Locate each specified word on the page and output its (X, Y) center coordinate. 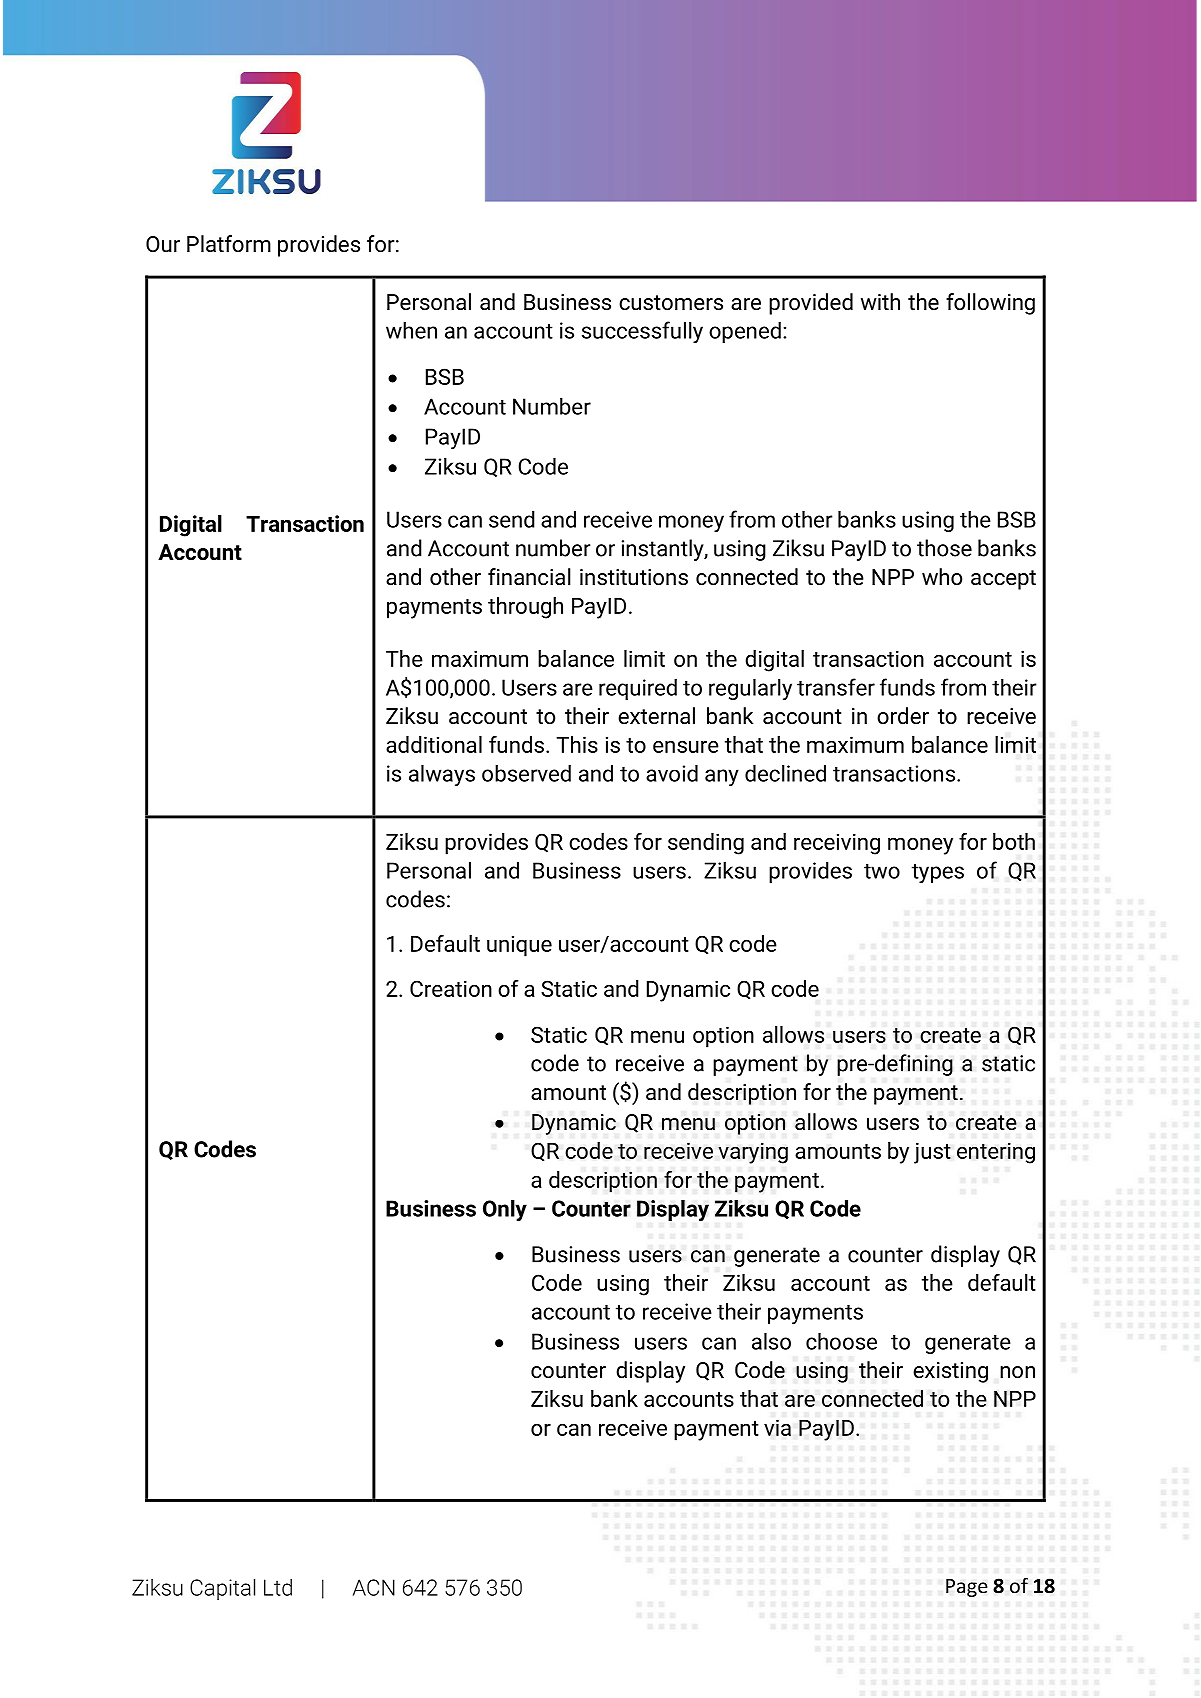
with (880, 301)
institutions (634, 577)
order (903, 716)
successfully (642, 332)
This (577, 744)
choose (841, 1341)
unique (519, 946)
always (442, 775)
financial (529, 577)
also (771, 1341)
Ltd (278, 1587)
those (944, 548)
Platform (229, 243)
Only (505, 1210)
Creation (451, 988)
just (932, 1153)
